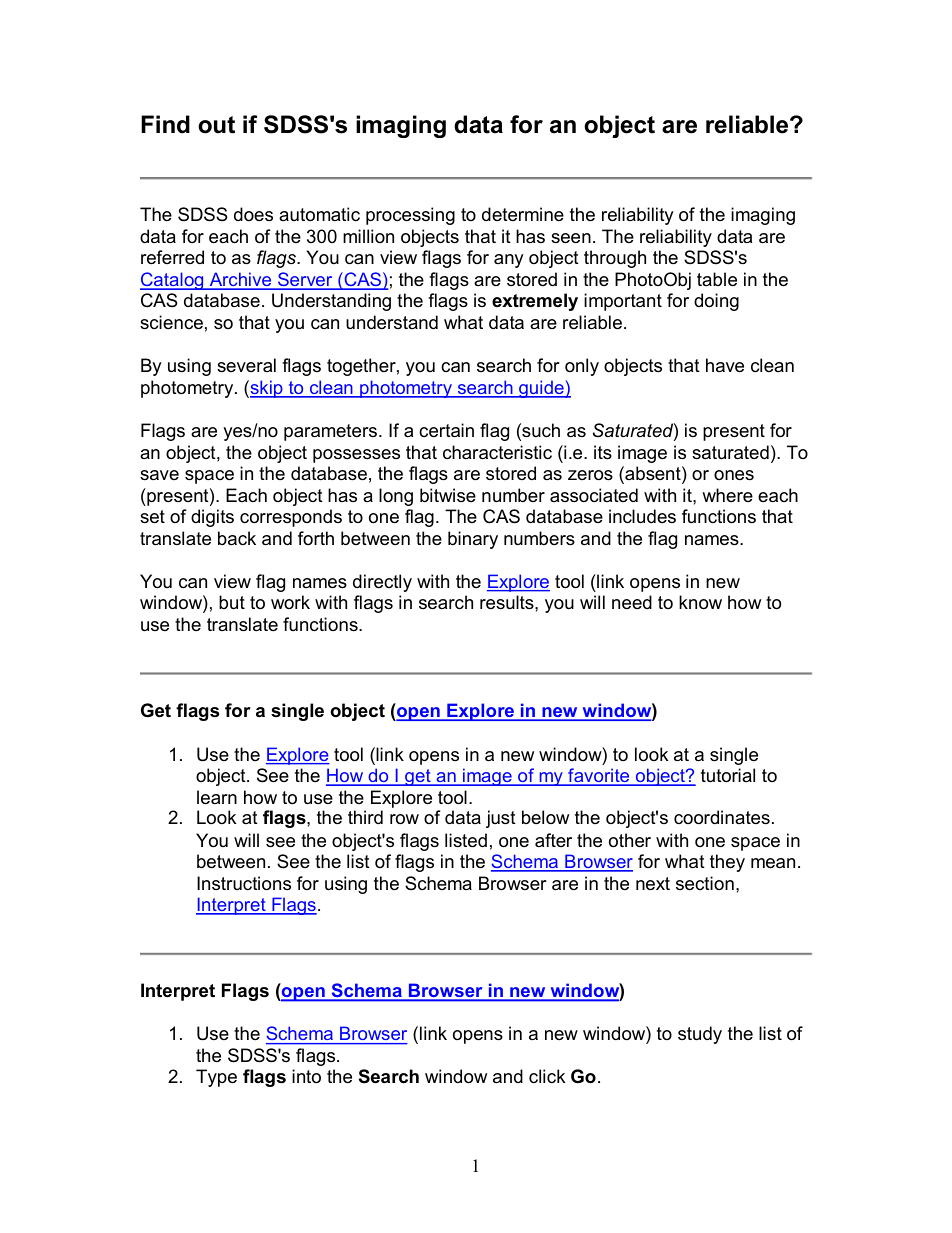  Describe the element at coordinates (216, 1078) in the page. I see `Type` at that location.
